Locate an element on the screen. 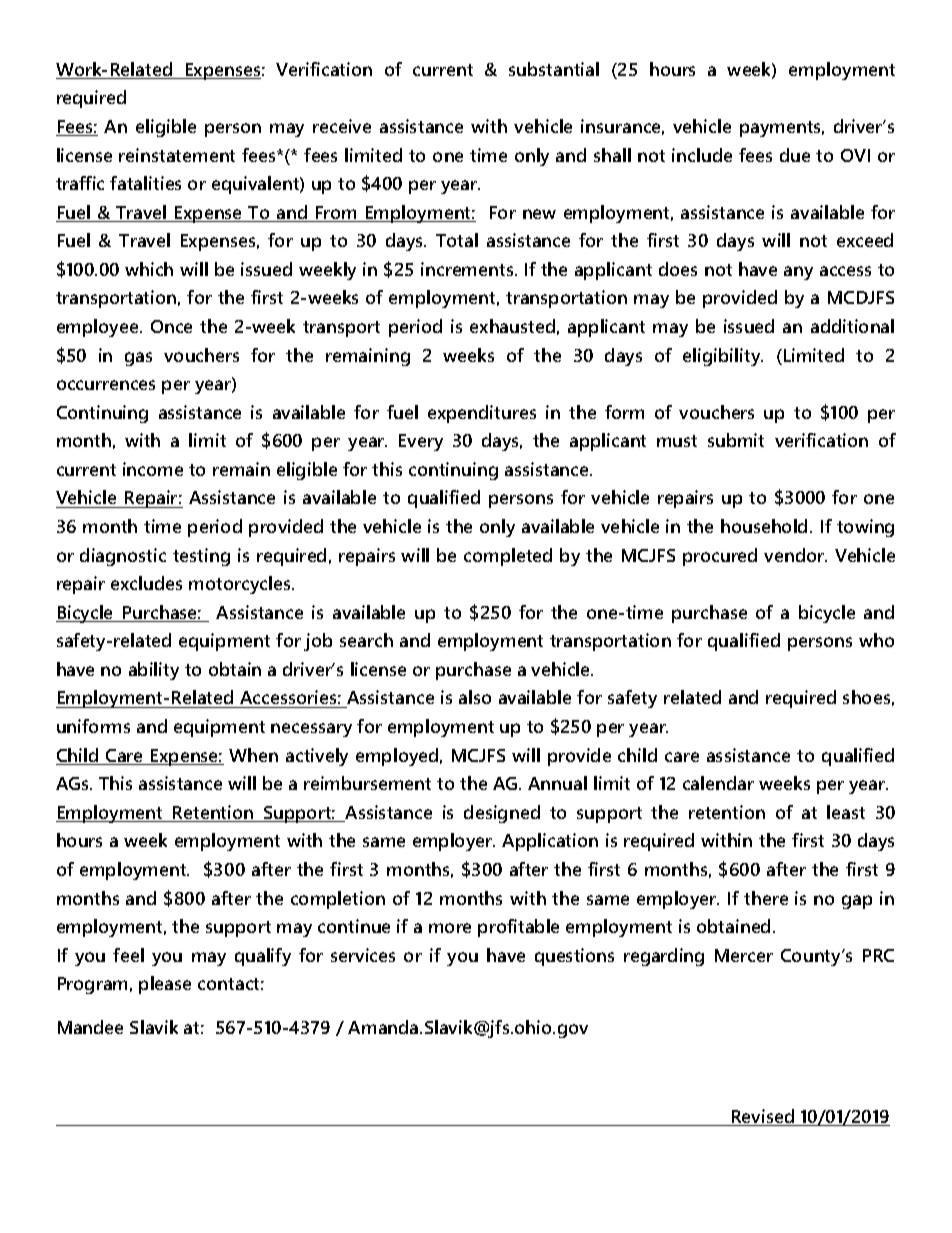 This screenshot has height=1233, width=952. additional is located at coordinates (852, 326).
